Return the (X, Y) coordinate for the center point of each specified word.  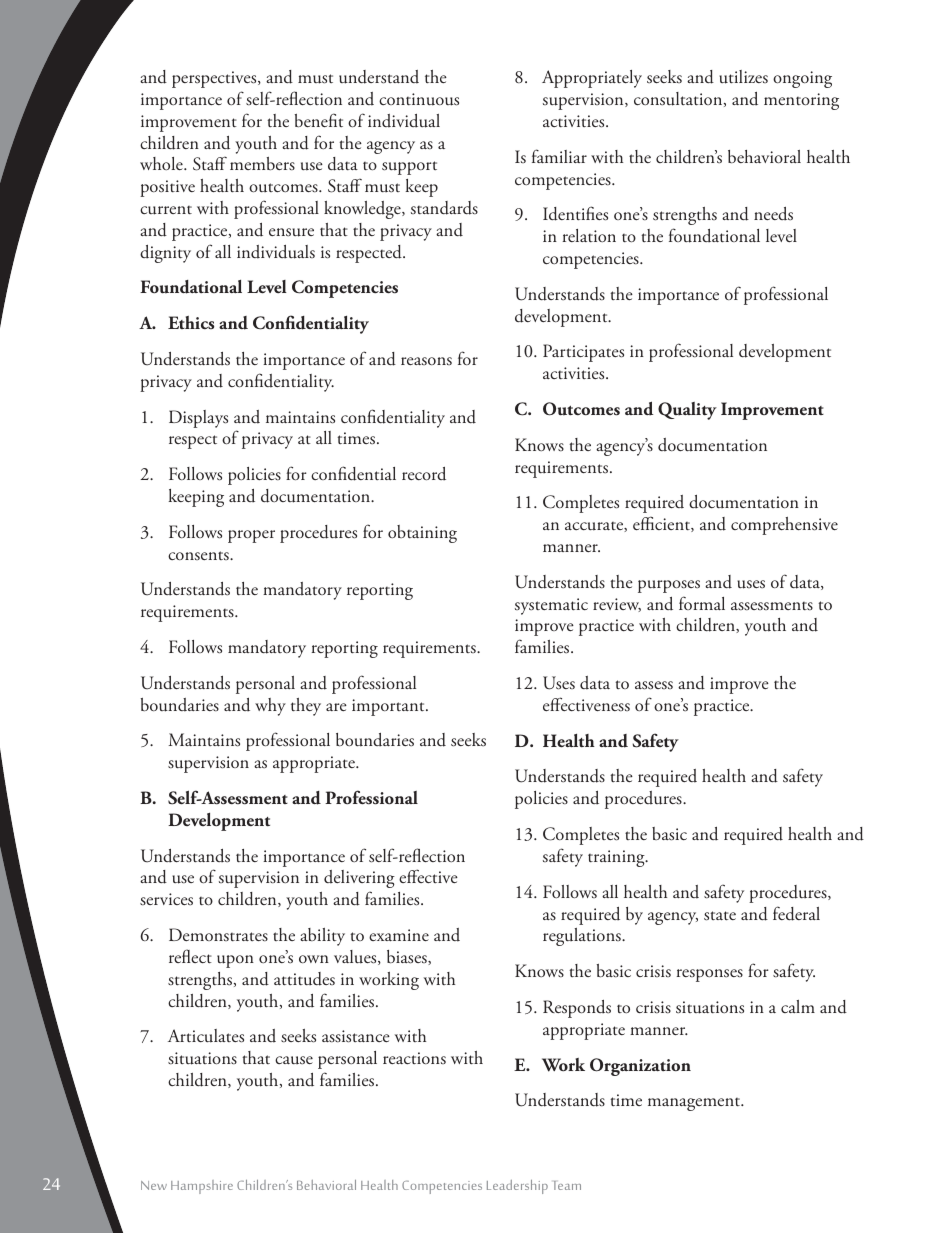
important (389, 707)
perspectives (215, 79)
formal (702, 603)
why (270, 707)
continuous (419, 99)
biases (408, 957)
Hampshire (202, 1187)
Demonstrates (218, 935)
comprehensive (784, 526)
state (720, 916)
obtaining (422, 534)
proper (251, 536)
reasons (426, 361)
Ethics (191, 322)
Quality (687, 411)
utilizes (743, 77)
